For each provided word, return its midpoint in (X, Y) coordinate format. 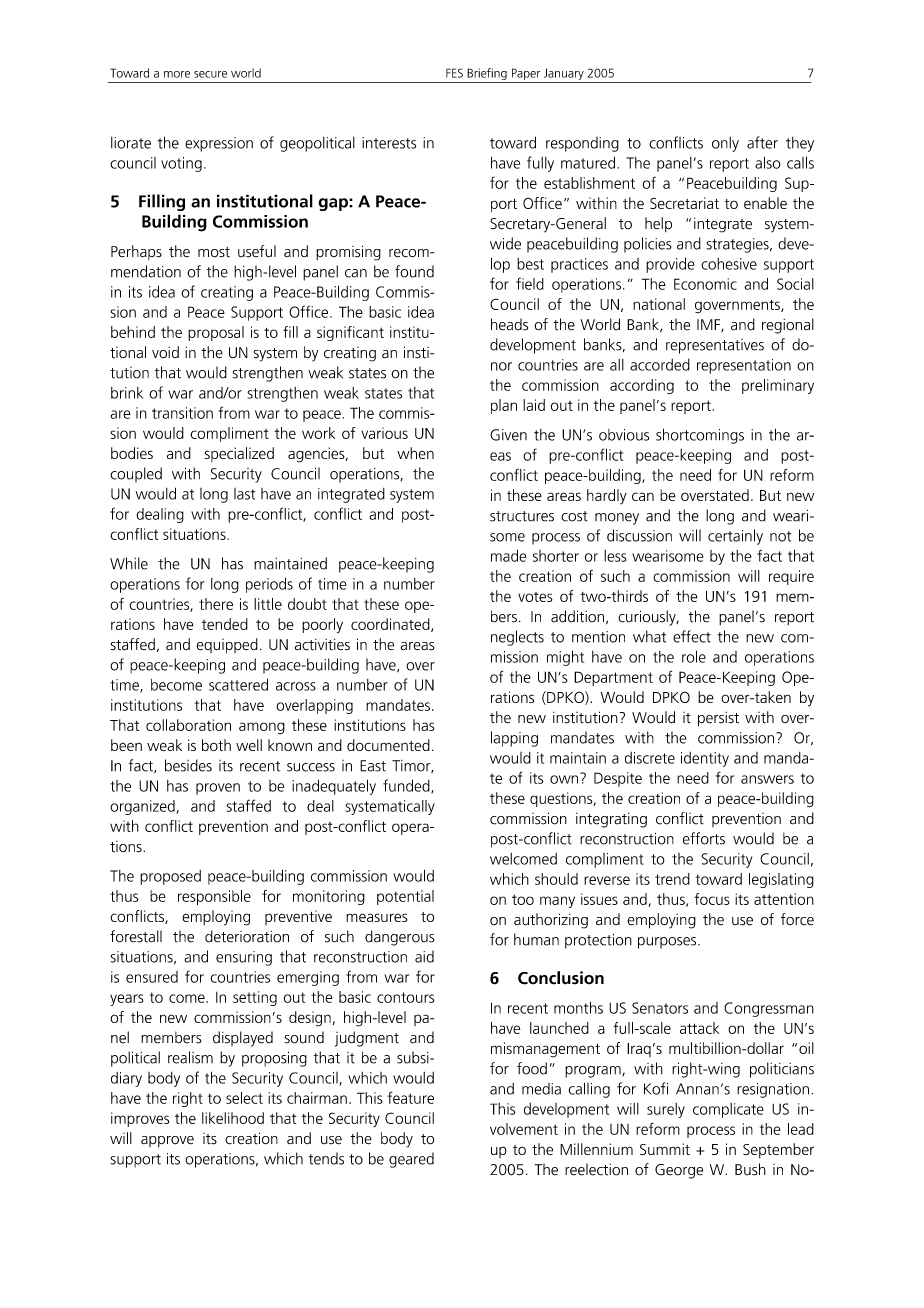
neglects (517, 638)
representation (744, 366)
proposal (216, 333)
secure (210, 74)
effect (692, 636)
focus (712, 899)
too (523, 899)
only (725, 144)
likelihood (233, 1118)
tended (225, 624)
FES (454, 73)
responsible (214, 897)
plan (504, 406)
